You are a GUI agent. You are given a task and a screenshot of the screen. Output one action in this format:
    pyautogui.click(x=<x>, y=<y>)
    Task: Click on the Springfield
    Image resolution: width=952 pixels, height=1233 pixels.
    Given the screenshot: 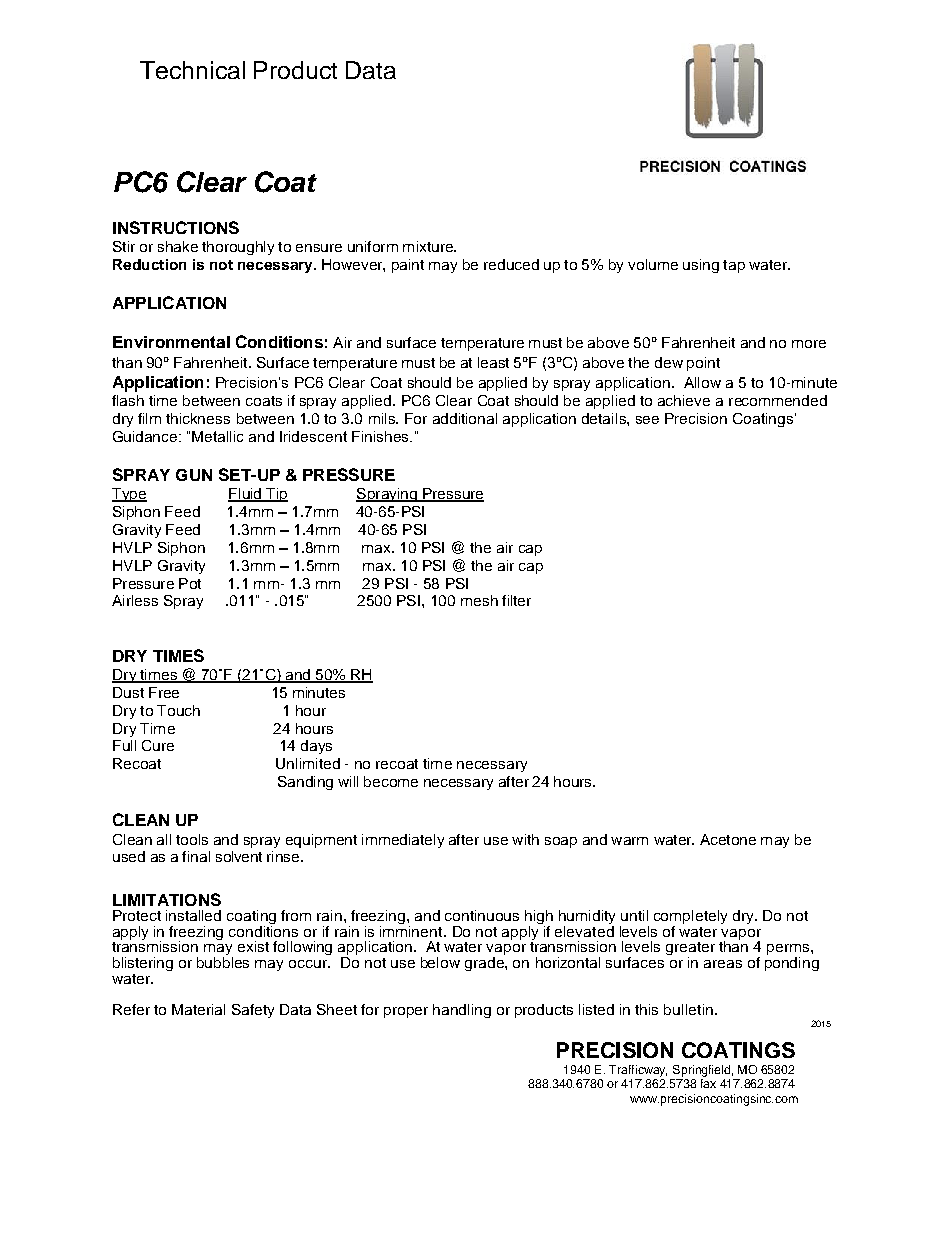 What is the action you would take?
    pyautogui.click(x=701, y=1071)
